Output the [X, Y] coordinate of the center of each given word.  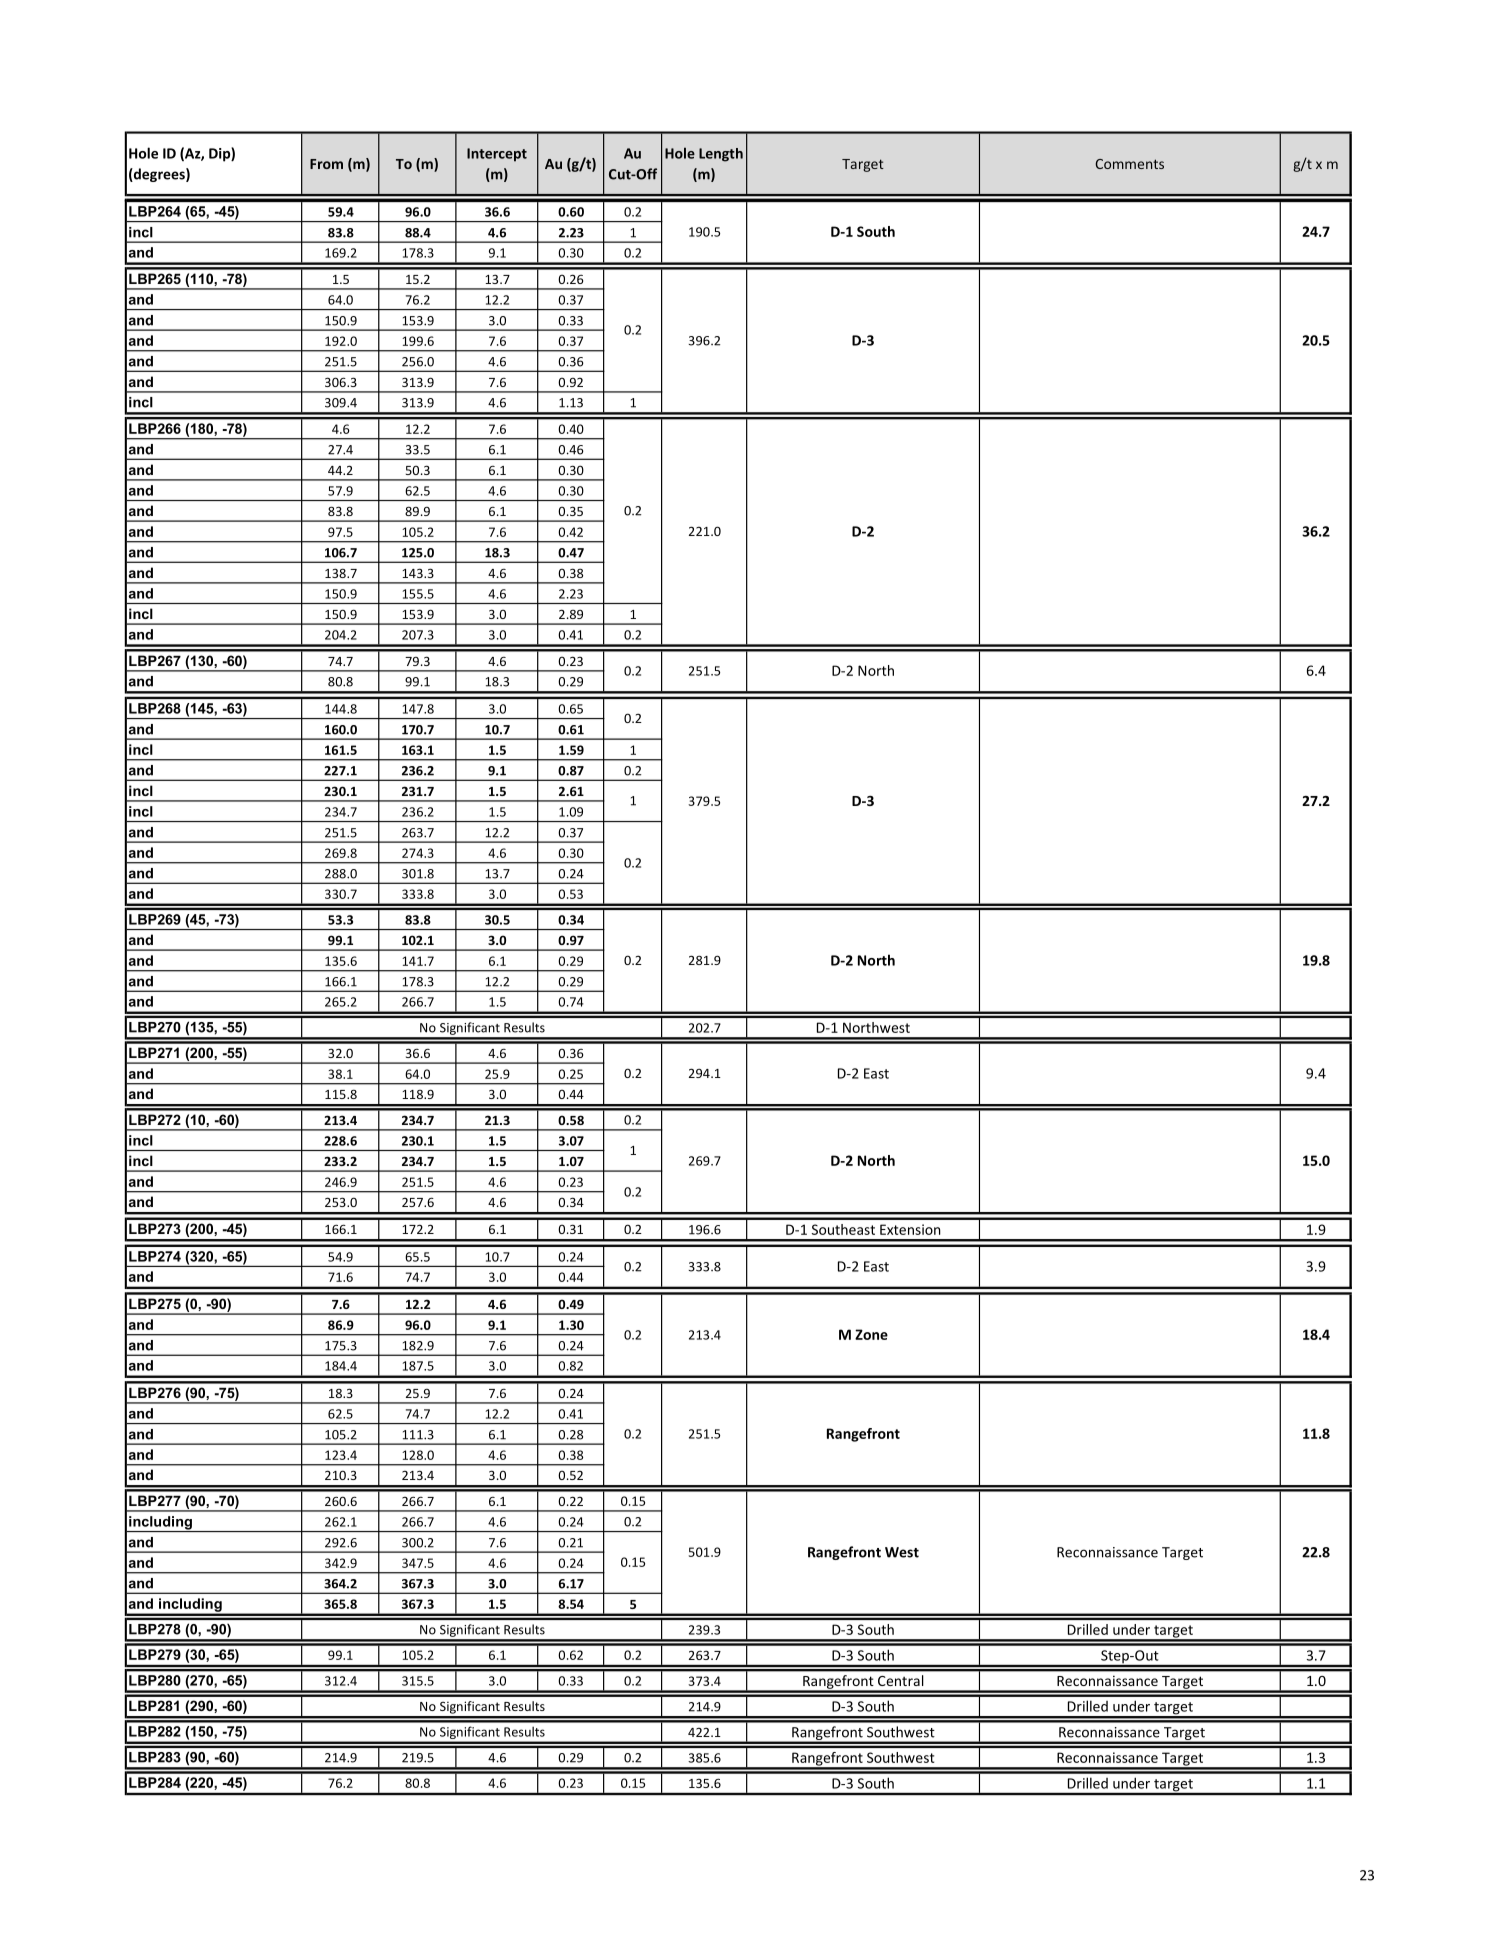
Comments [1129, 164]
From [326, 164]
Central [900, 1680]
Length [721, 155]
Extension [910, 1229]
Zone [871, 1334]
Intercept [497, 155]
